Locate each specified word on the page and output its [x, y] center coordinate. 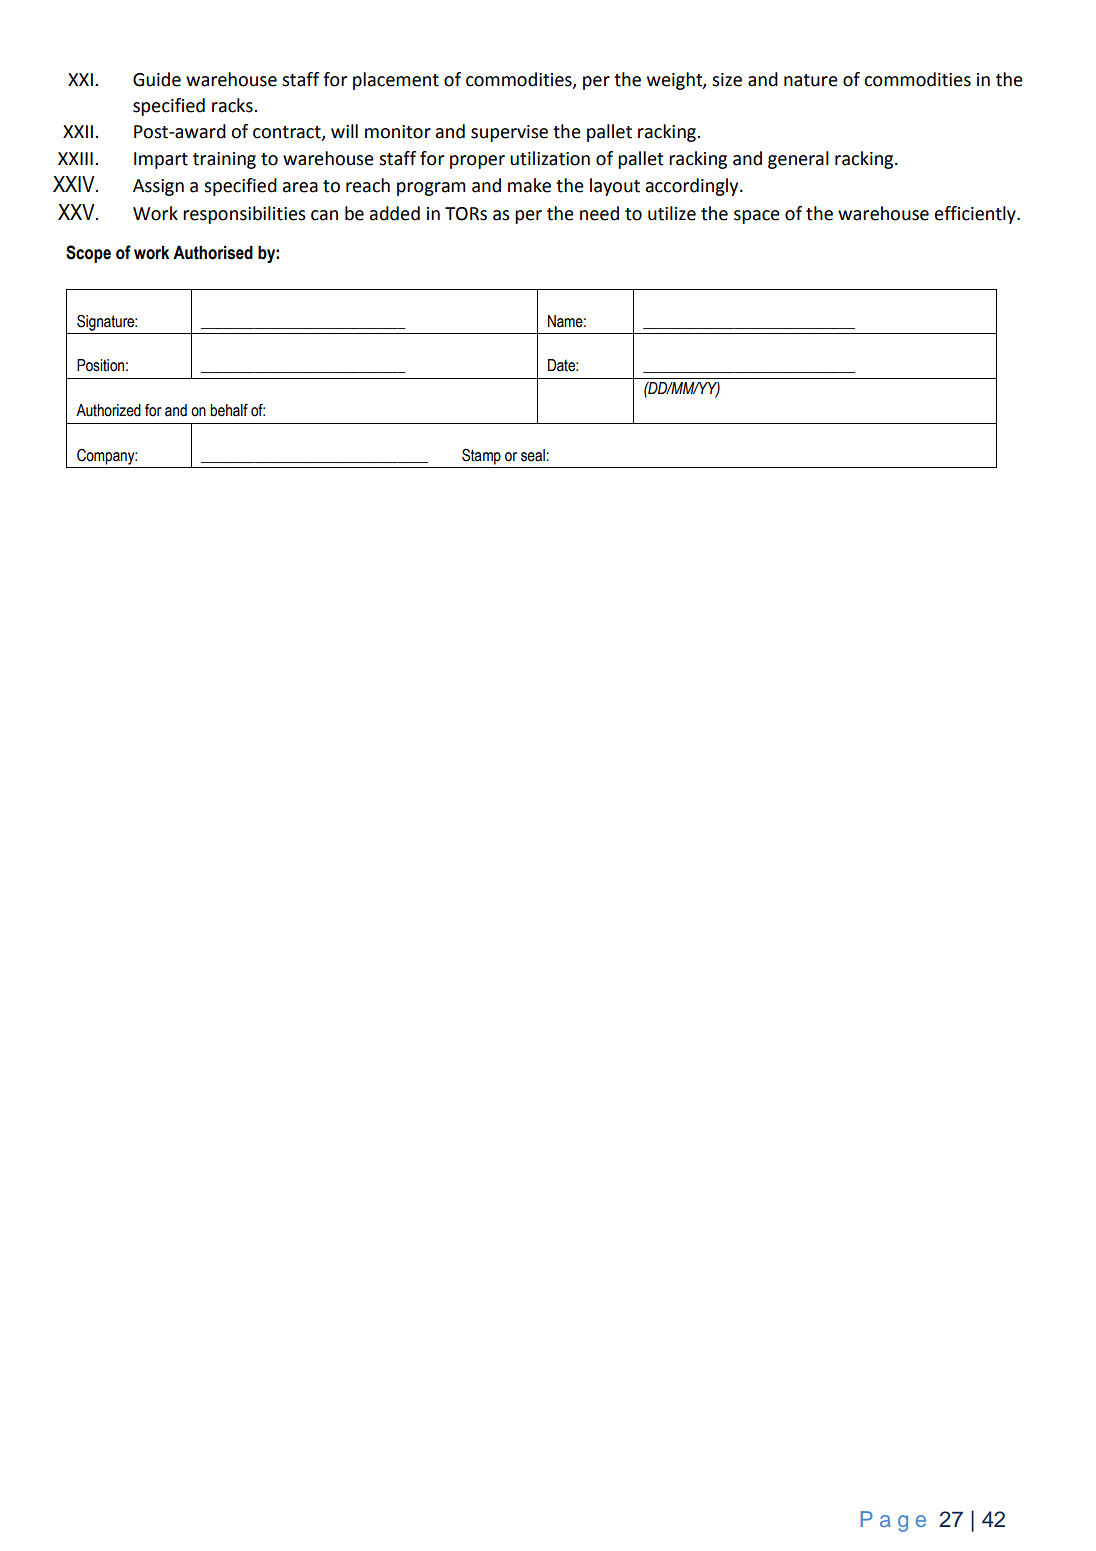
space [757, 217]
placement [396, 81]
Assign [158, 187]
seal [534, 455]
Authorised [213, 252]
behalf [229, 410]
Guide [157, 79]
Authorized [108, 410]
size [727, 80]
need [599, 213]
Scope [88, 254]
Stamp [481, 457]
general [798, 160]
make [529, 185]
